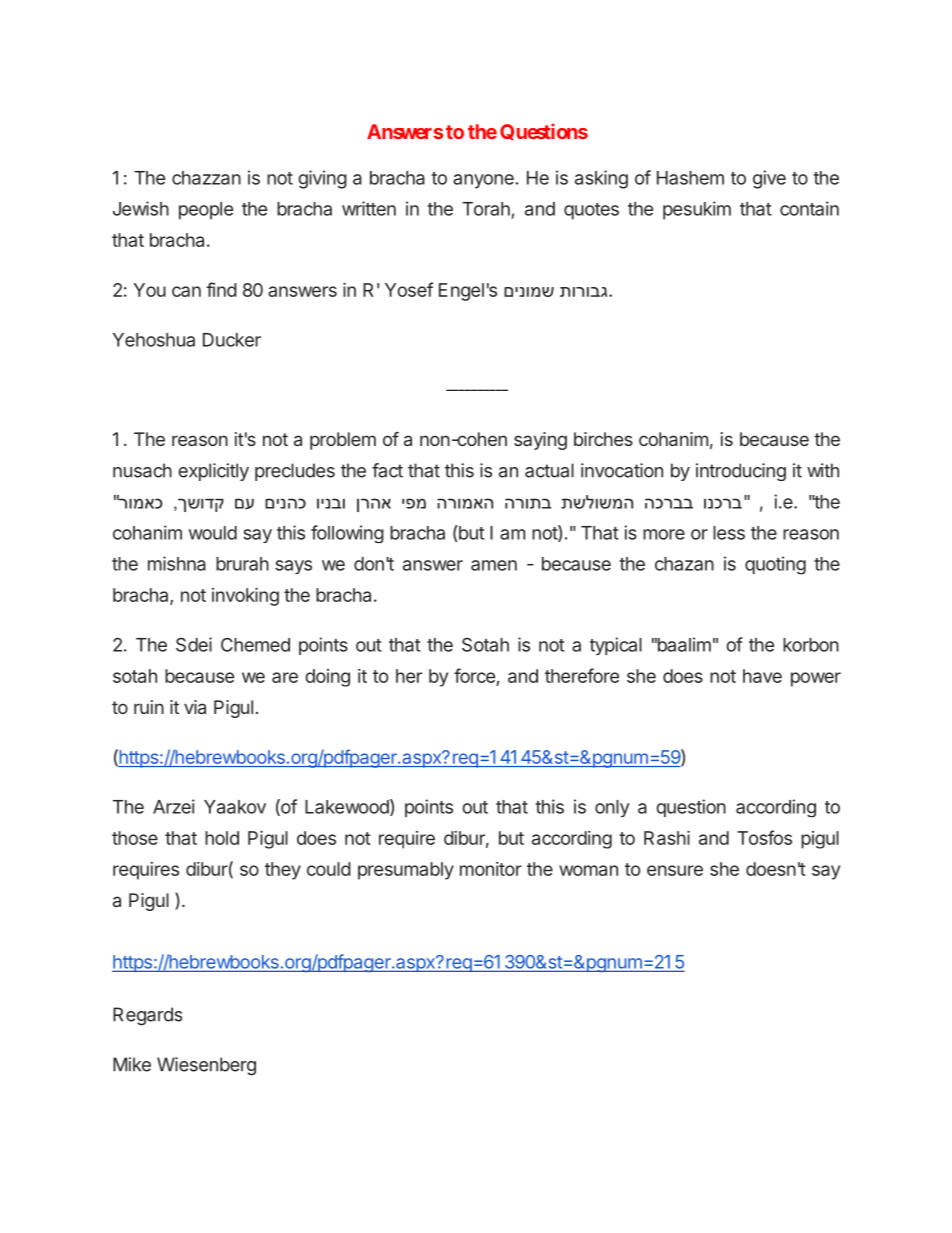 Image resolution: width=952 pixels, height=1233 pixels. Describe the element at coordinates (206, 211) in the page. I see `people` at that location.
